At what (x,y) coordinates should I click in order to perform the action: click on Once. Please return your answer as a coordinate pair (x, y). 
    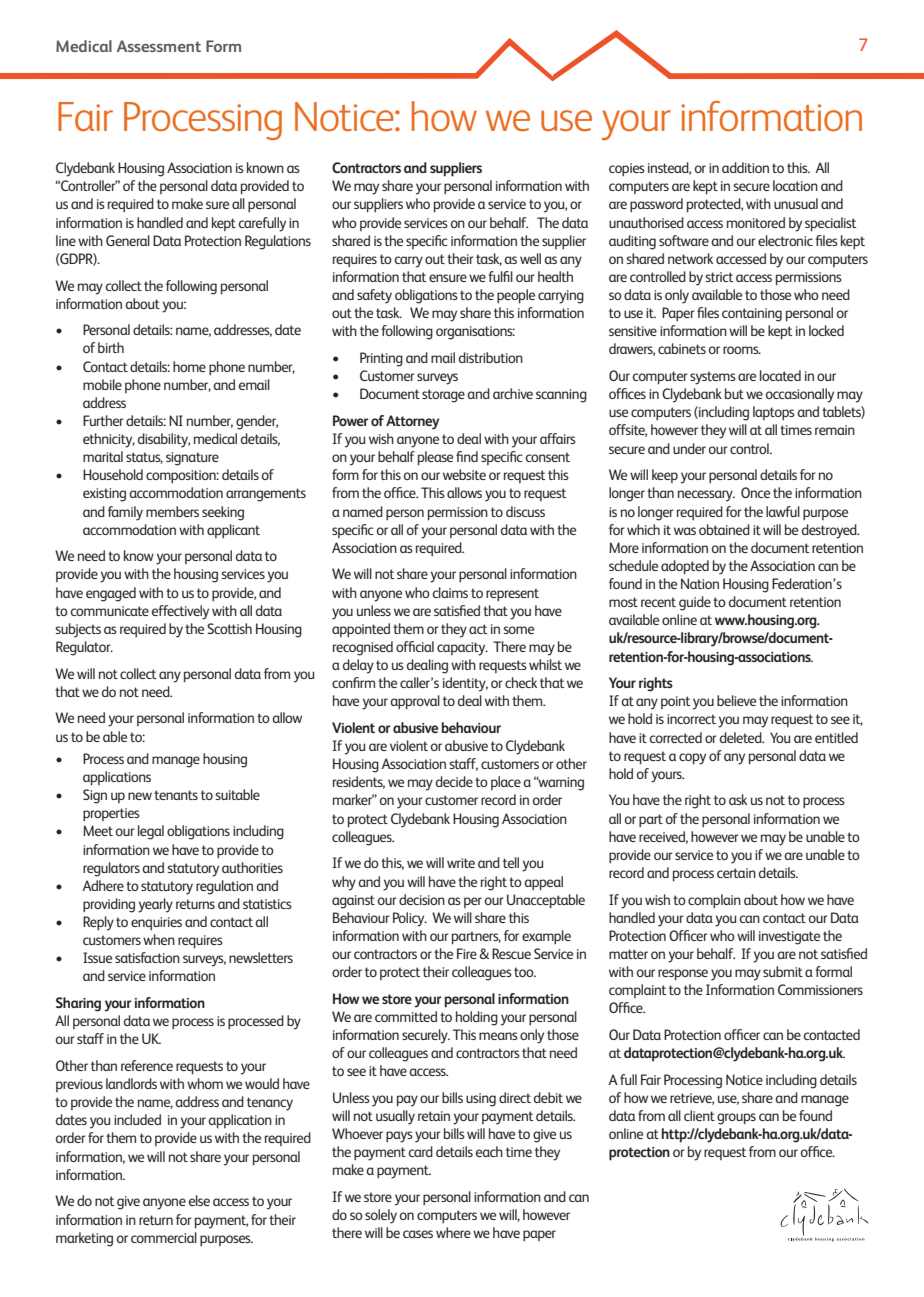
    Looking at the image, I should click on (755, 492).
